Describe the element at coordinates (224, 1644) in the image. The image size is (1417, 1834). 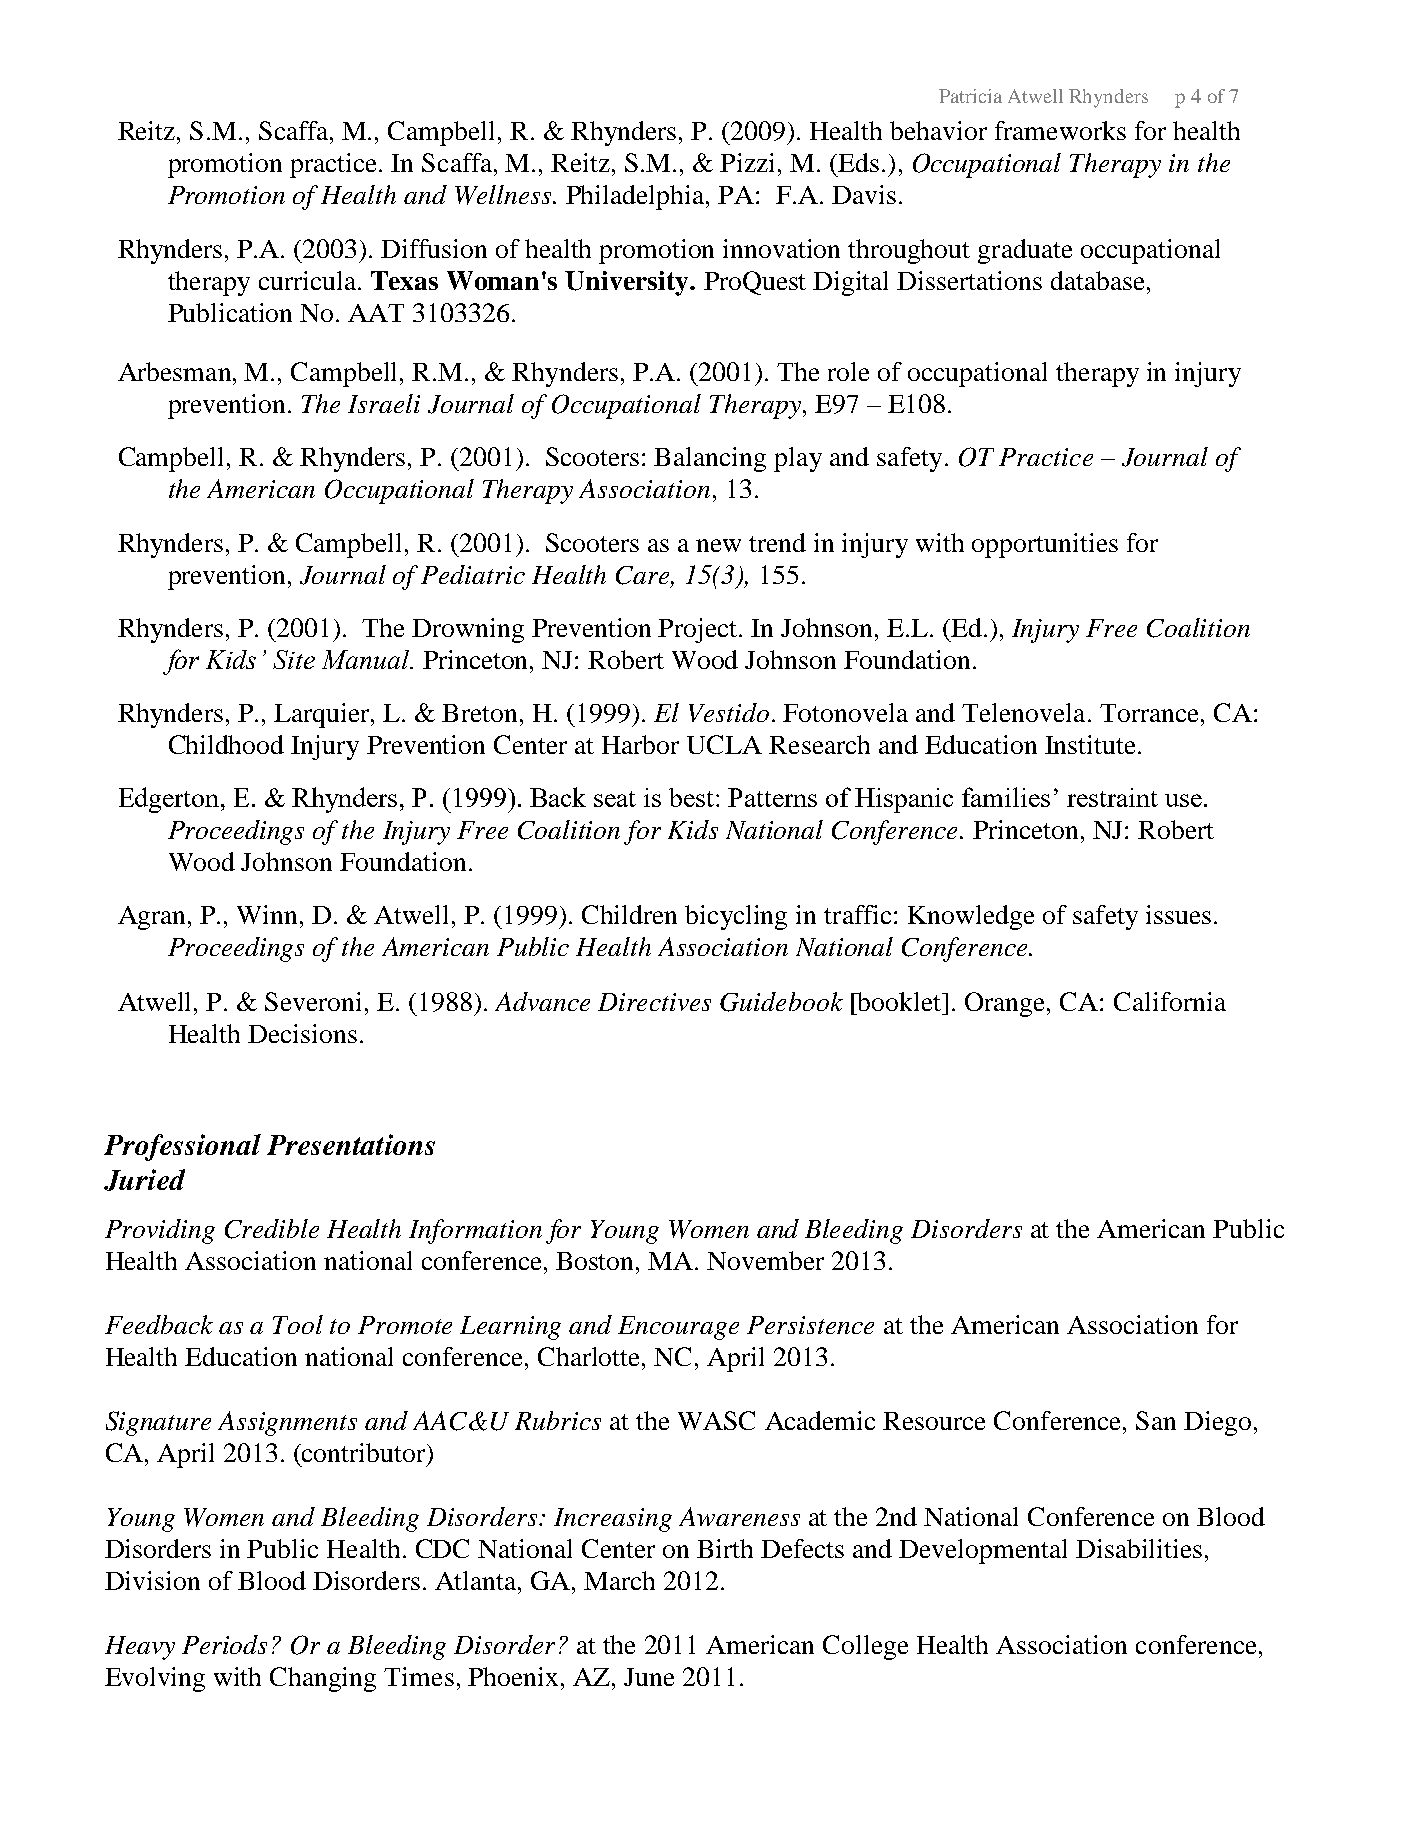
I see `Periods` at that location.
